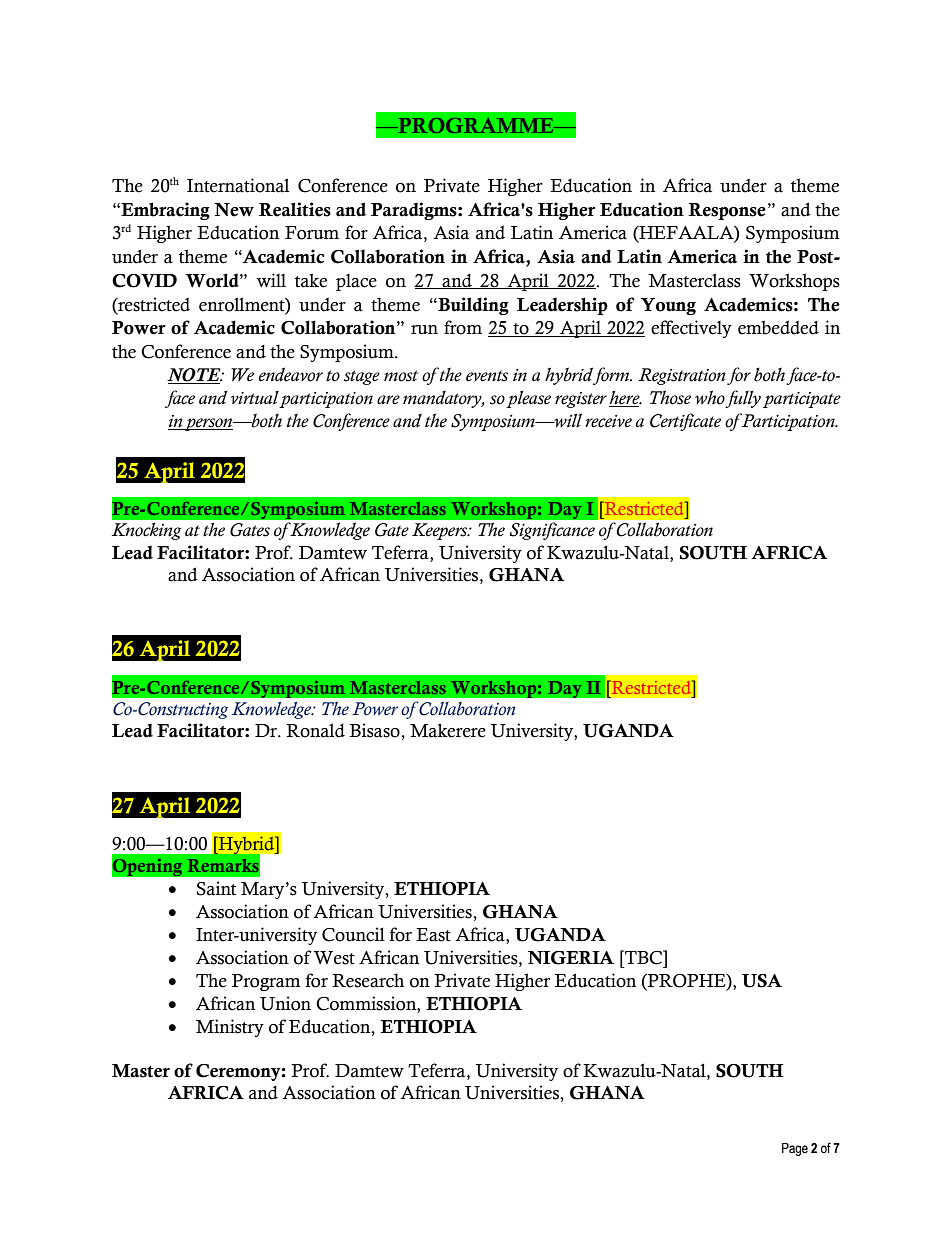 The height and width of the image is (1233, 952). Describe the element at coordinates (368, 980) in the image. I see `Research` at that location.
